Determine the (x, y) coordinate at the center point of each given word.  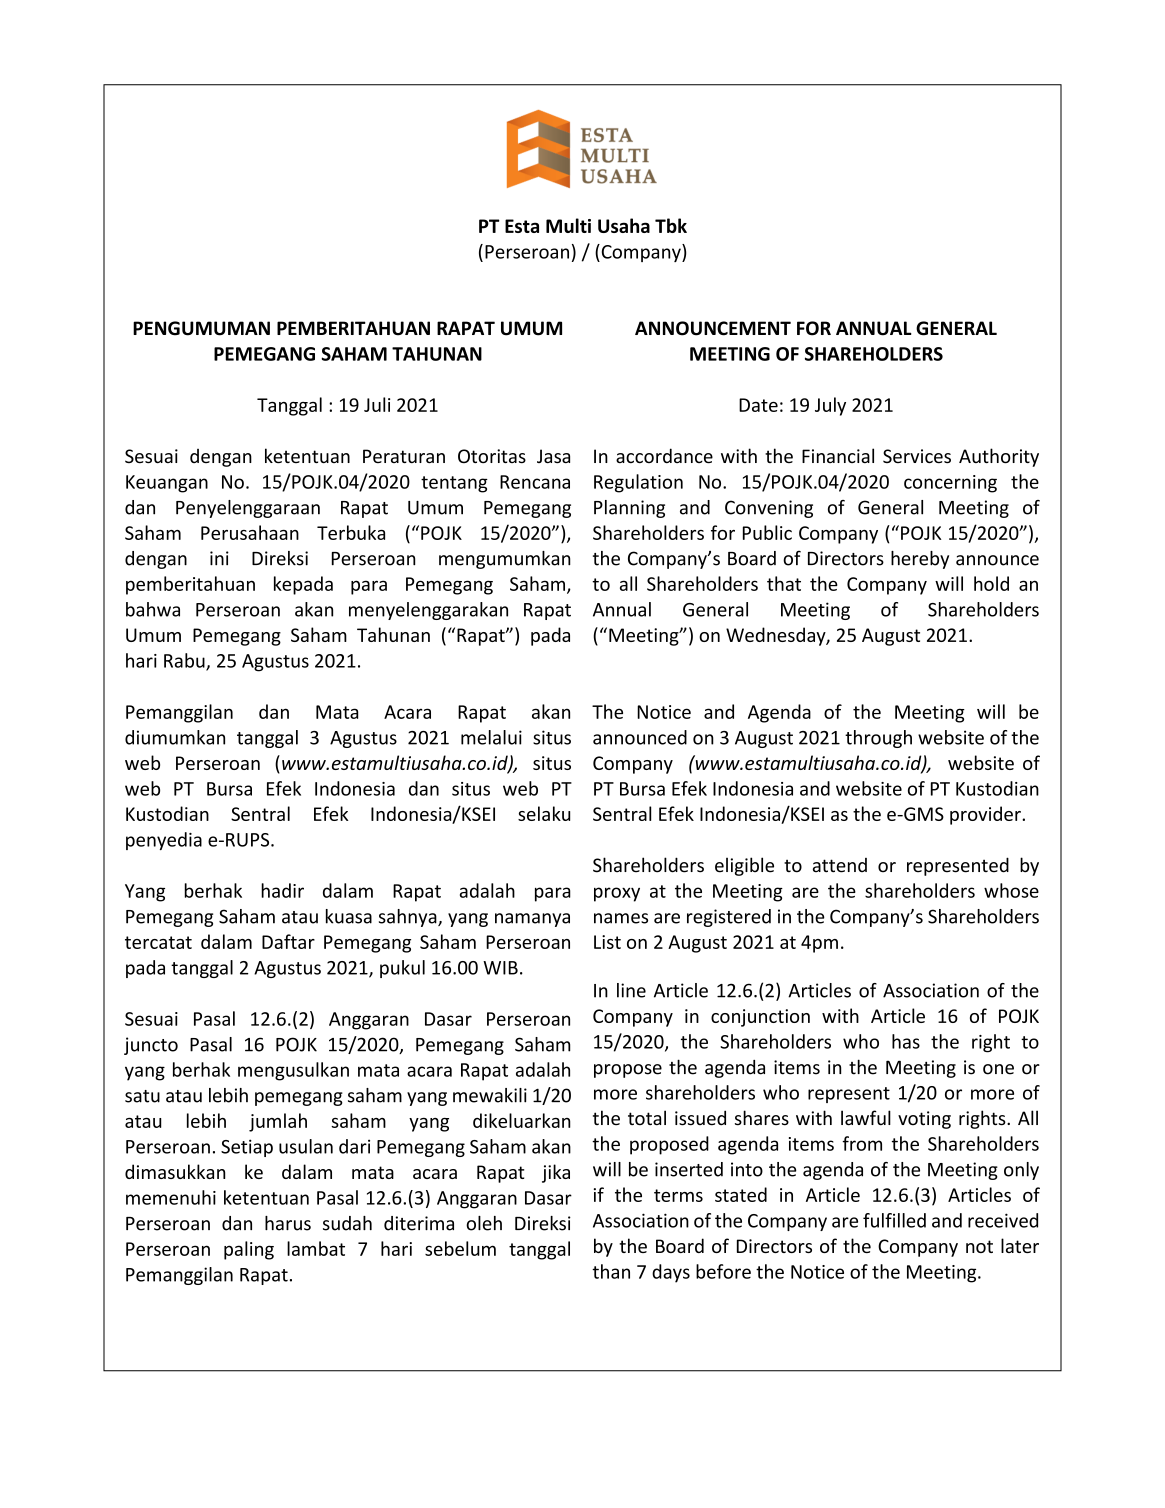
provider (986, 815)
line (631, 990)
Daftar (288, 941)
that (784, 583)
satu (142, 1096)
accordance (664, 456)
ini (219, 558)
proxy (617, 894)
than (611, 1271)
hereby (920, 560)
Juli (377, 404)
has (906, 1041)
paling (249, 1250)
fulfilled (894, 1220)
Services (917, 456)
